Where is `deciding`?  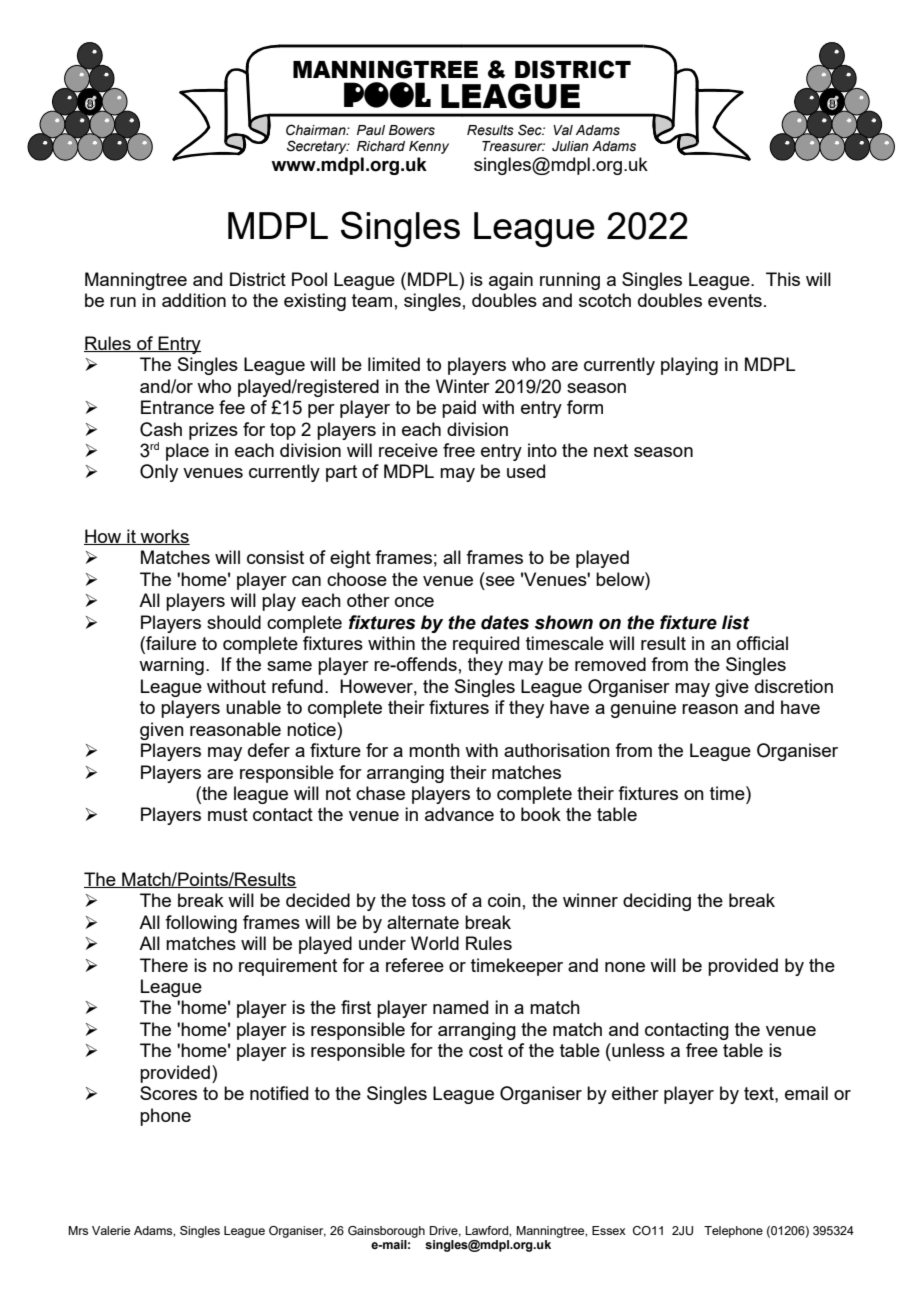
deciding is located at coordinates (657, 902).
